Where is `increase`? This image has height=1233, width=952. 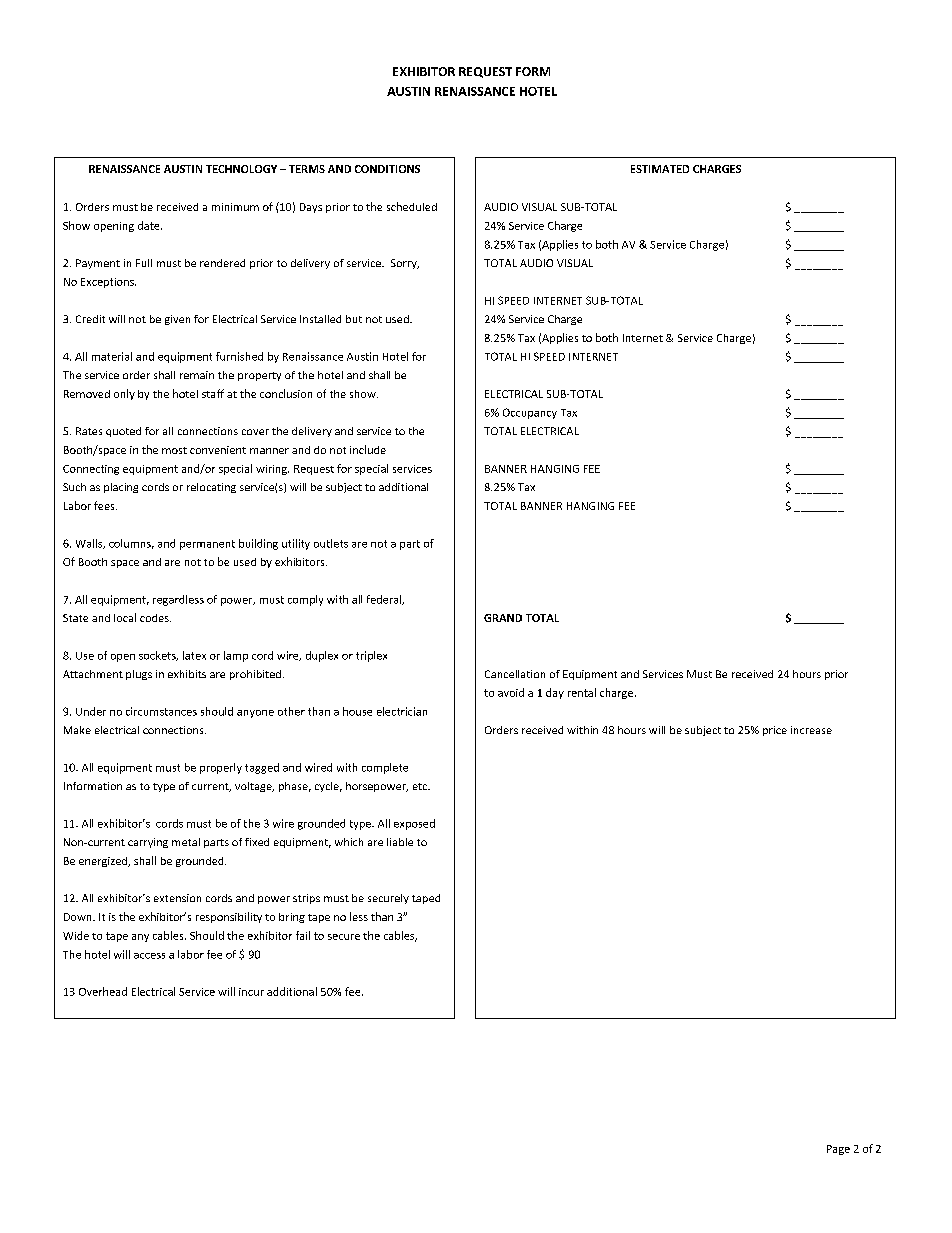
increase is located at coordinates (811, 730).
